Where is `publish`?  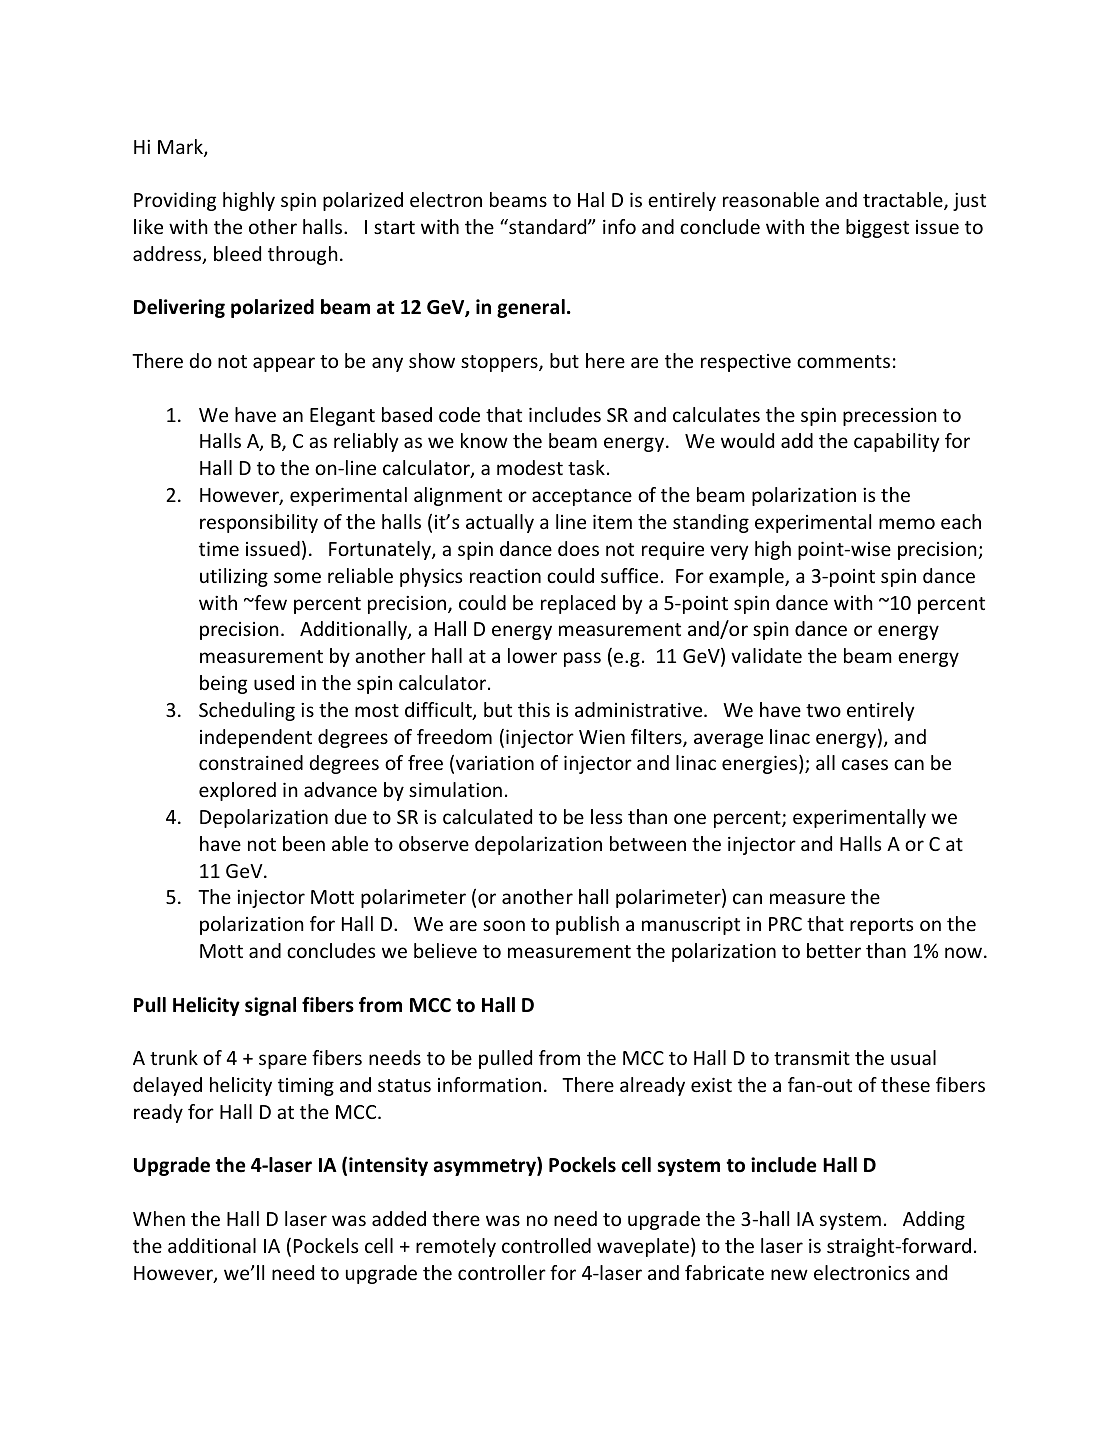
publish is located at coordinates (587, 925).
